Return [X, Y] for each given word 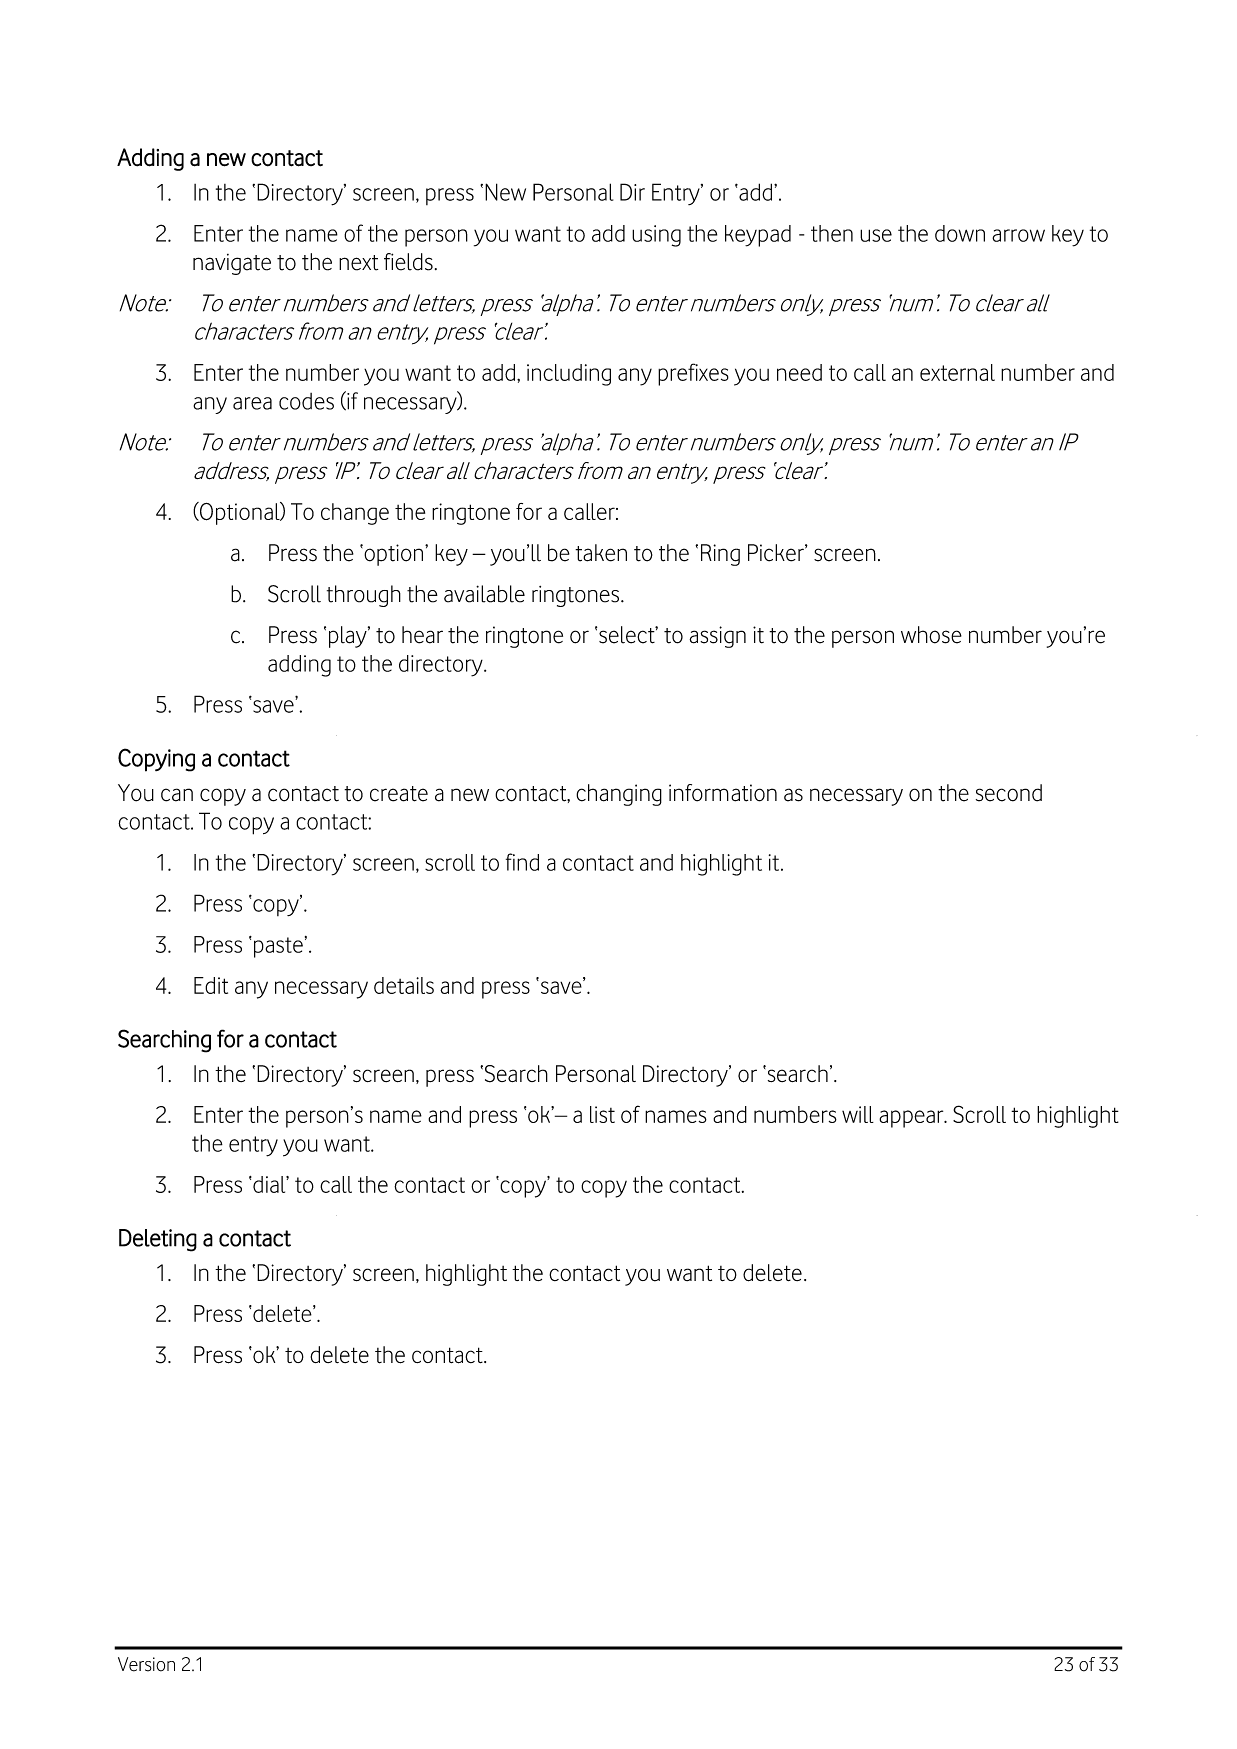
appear [912, 1119]
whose [931, 635]
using [656, 236]
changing [619, 795]
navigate [232, 264]
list [602, 1114]
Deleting [158, 1240]
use [876, 235]
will [858, 1114]
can [177, 795]
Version [146, 1664]
